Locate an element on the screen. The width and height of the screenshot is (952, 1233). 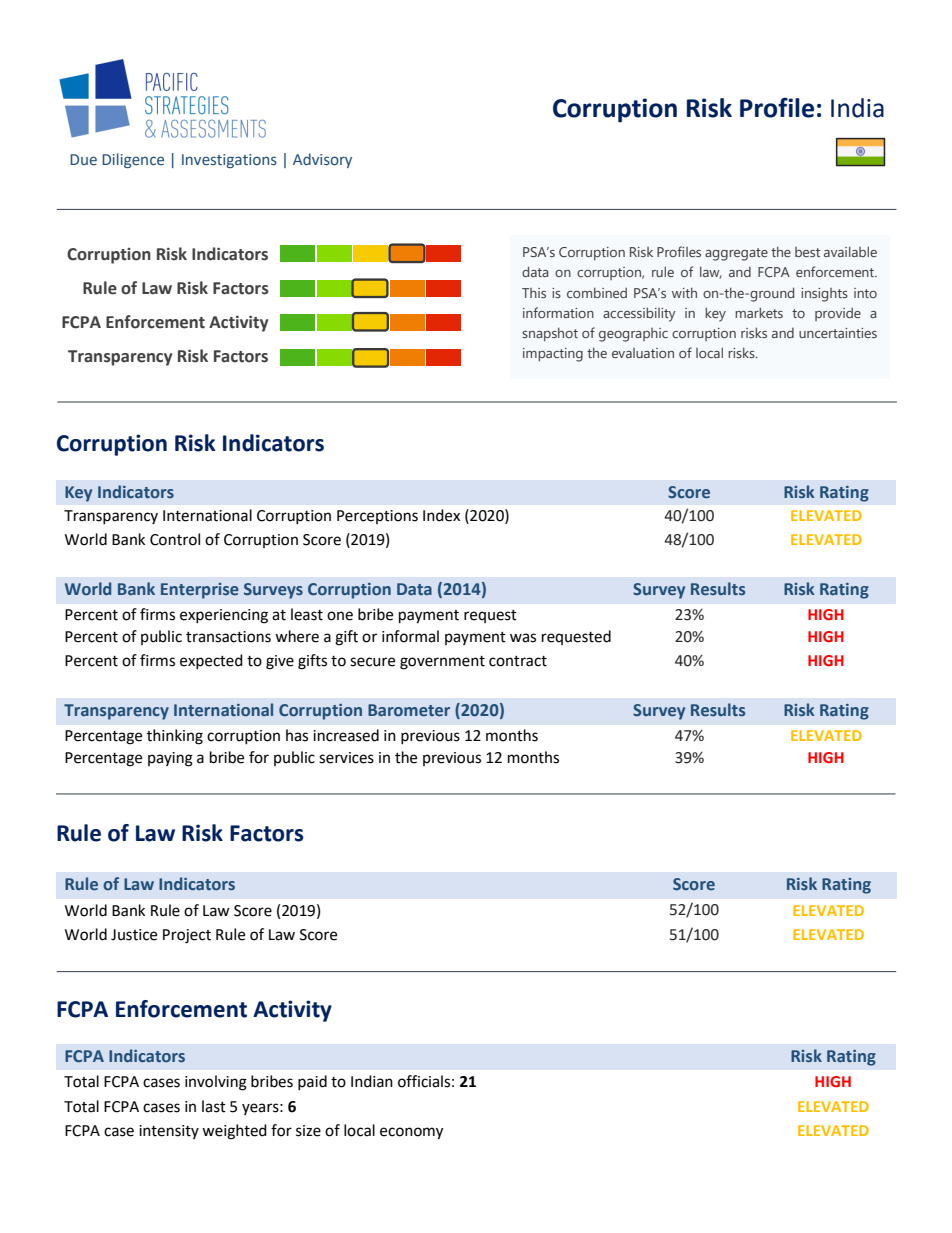
best is located at coordinates (807, 252).
